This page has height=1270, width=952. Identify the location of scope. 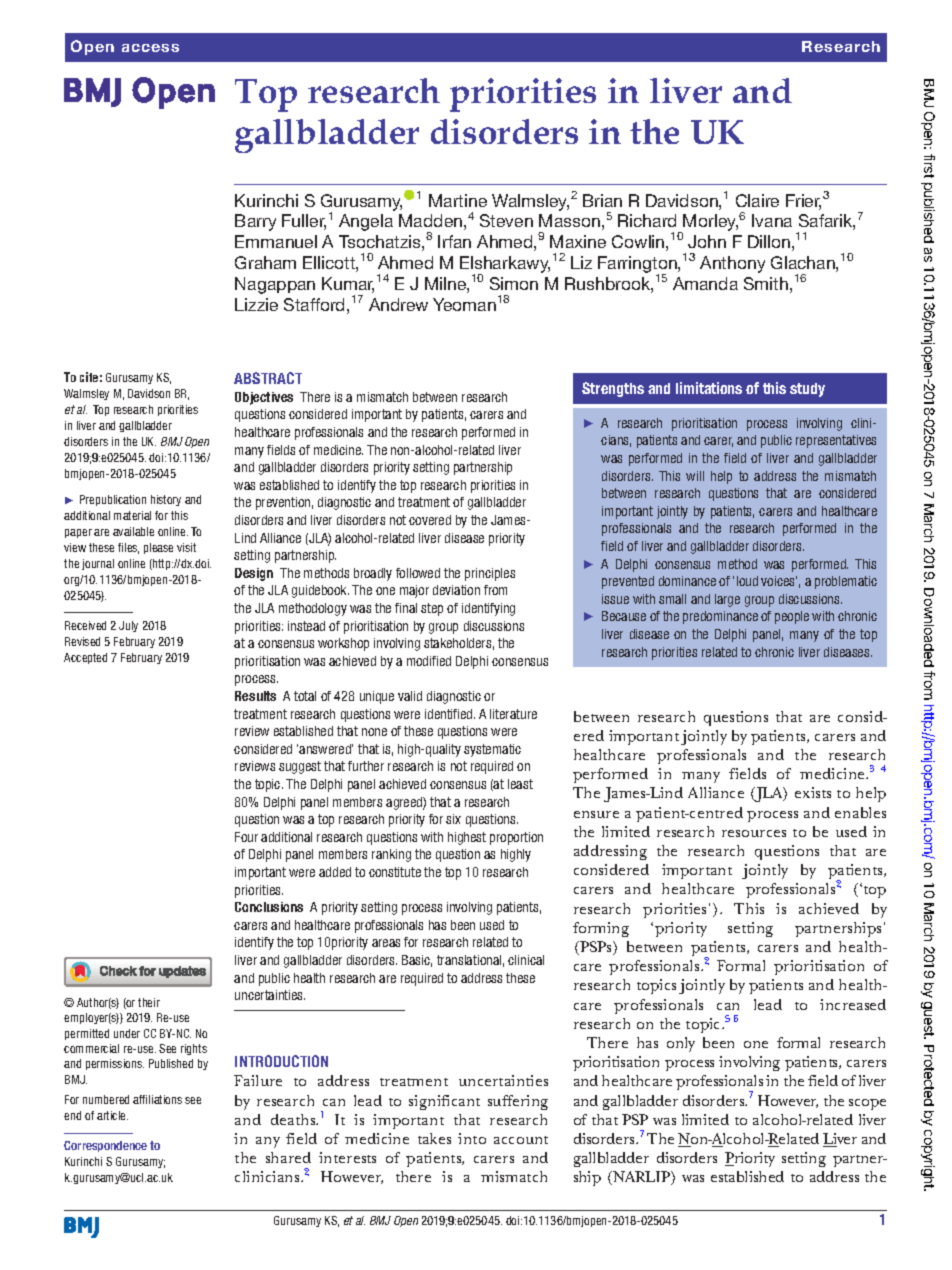
(867, 1104).
